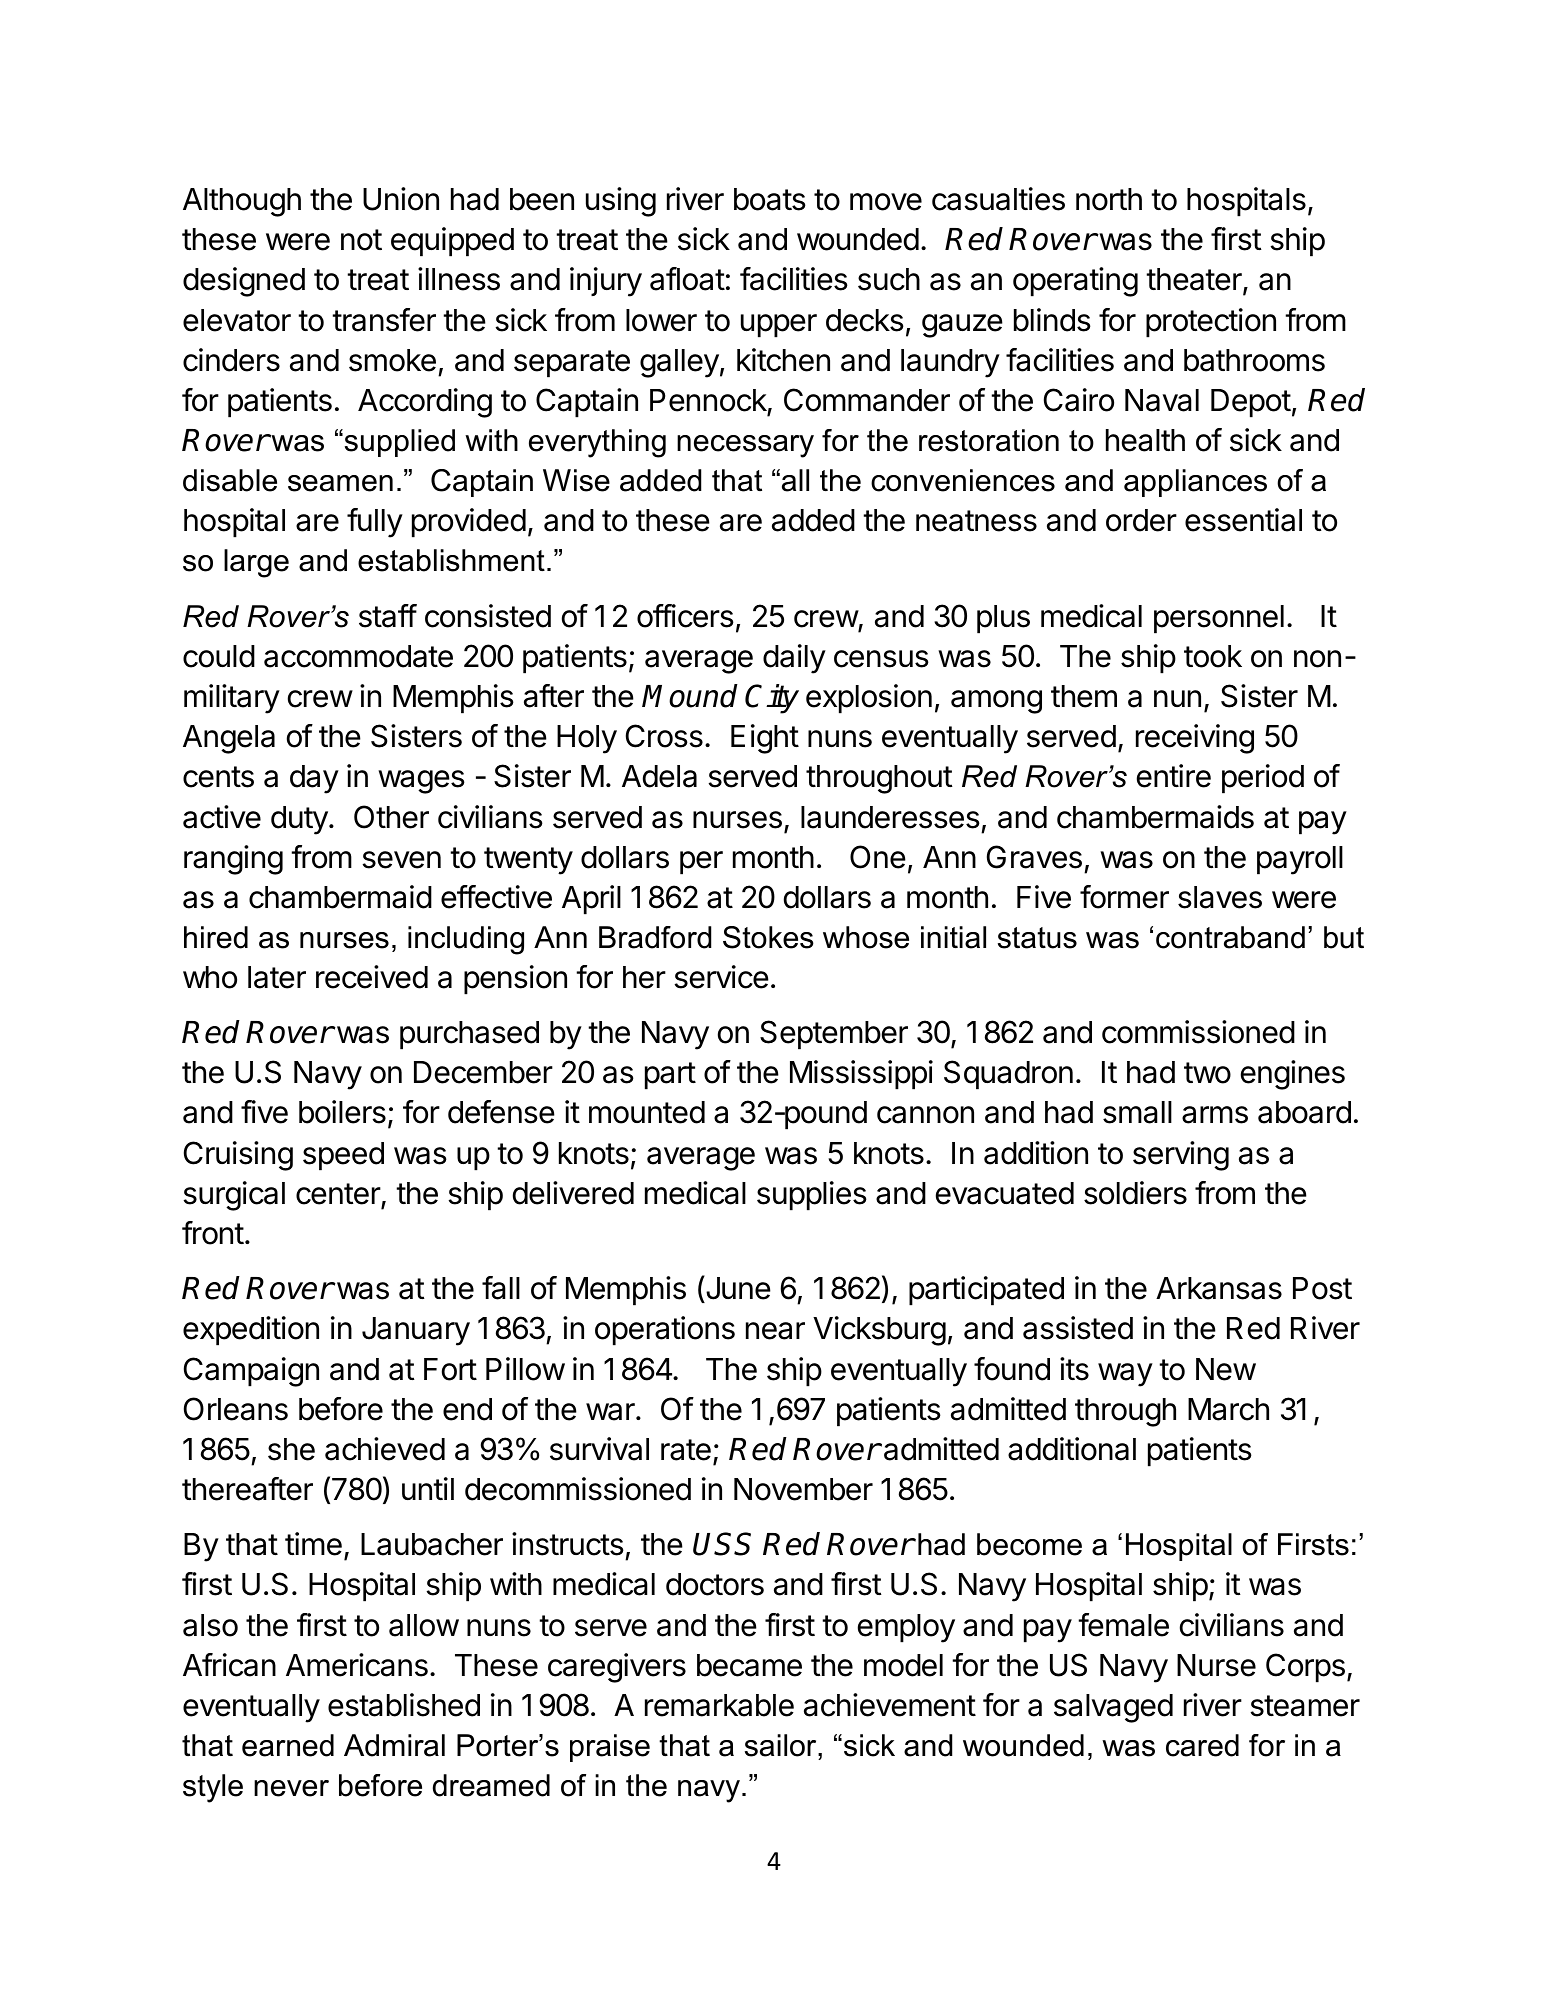 Image resolution: width=1548 pixels, height=2003 pixels. What do you see at coordinates (401, 199) in the page?
I see `Union` at bounding box center [401, 199].
